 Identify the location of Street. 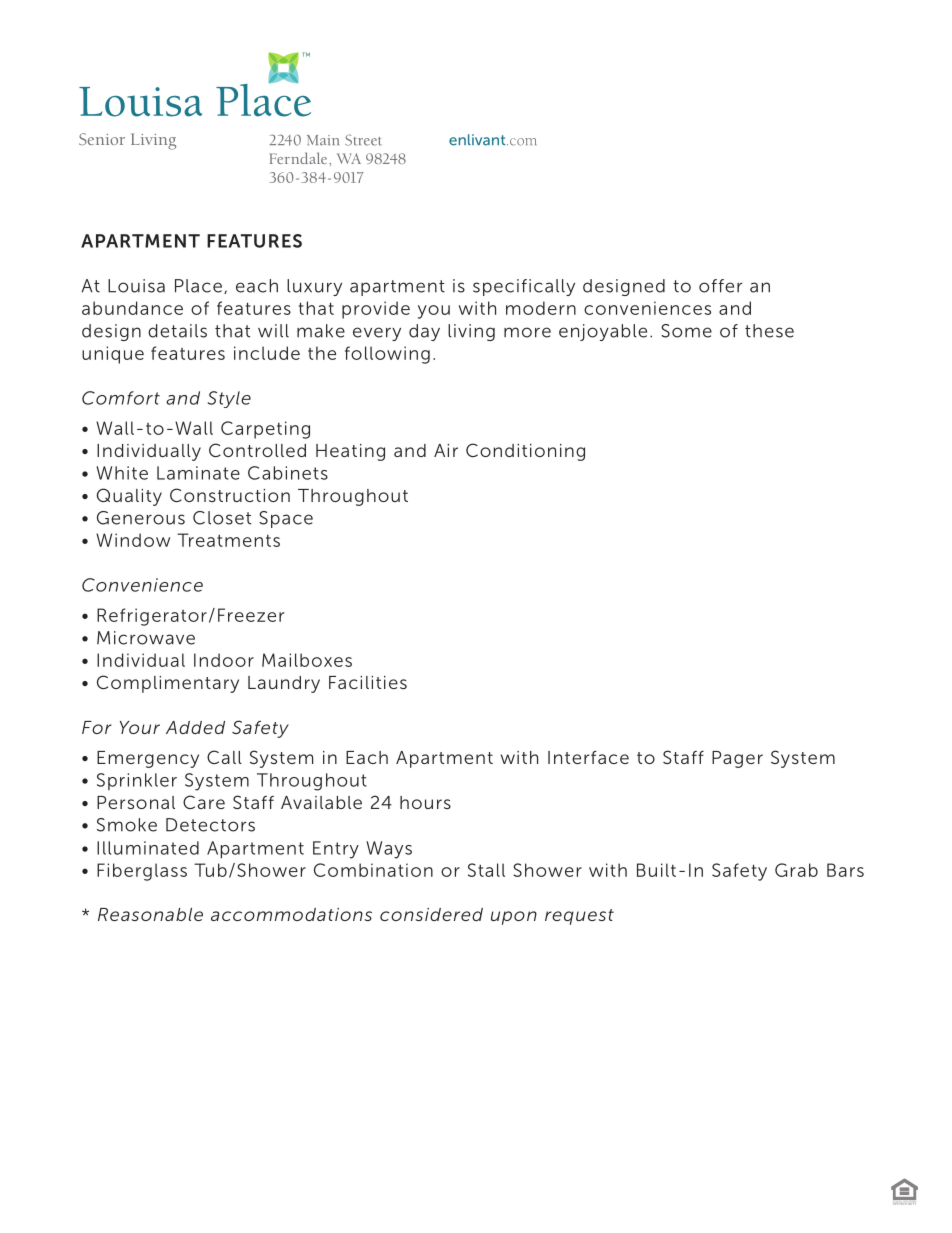
(363, 140).
